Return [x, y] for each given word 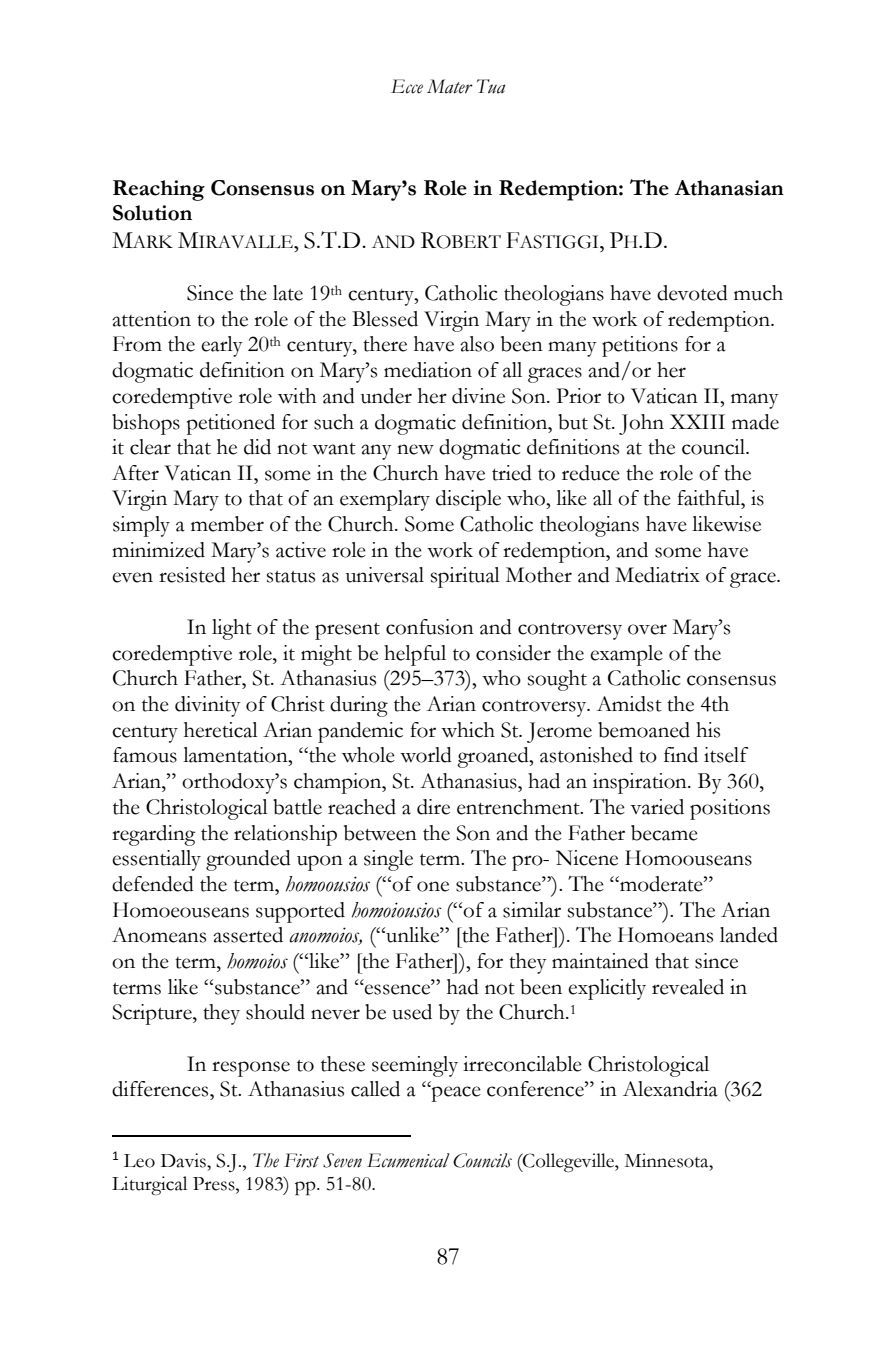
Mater [450, 86]
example [626, 655]
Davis [184, 1160]
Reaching [159, 190]
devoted [692, 293]
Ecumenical [408, 1160]
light [232, 629]
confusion [430, 627]
